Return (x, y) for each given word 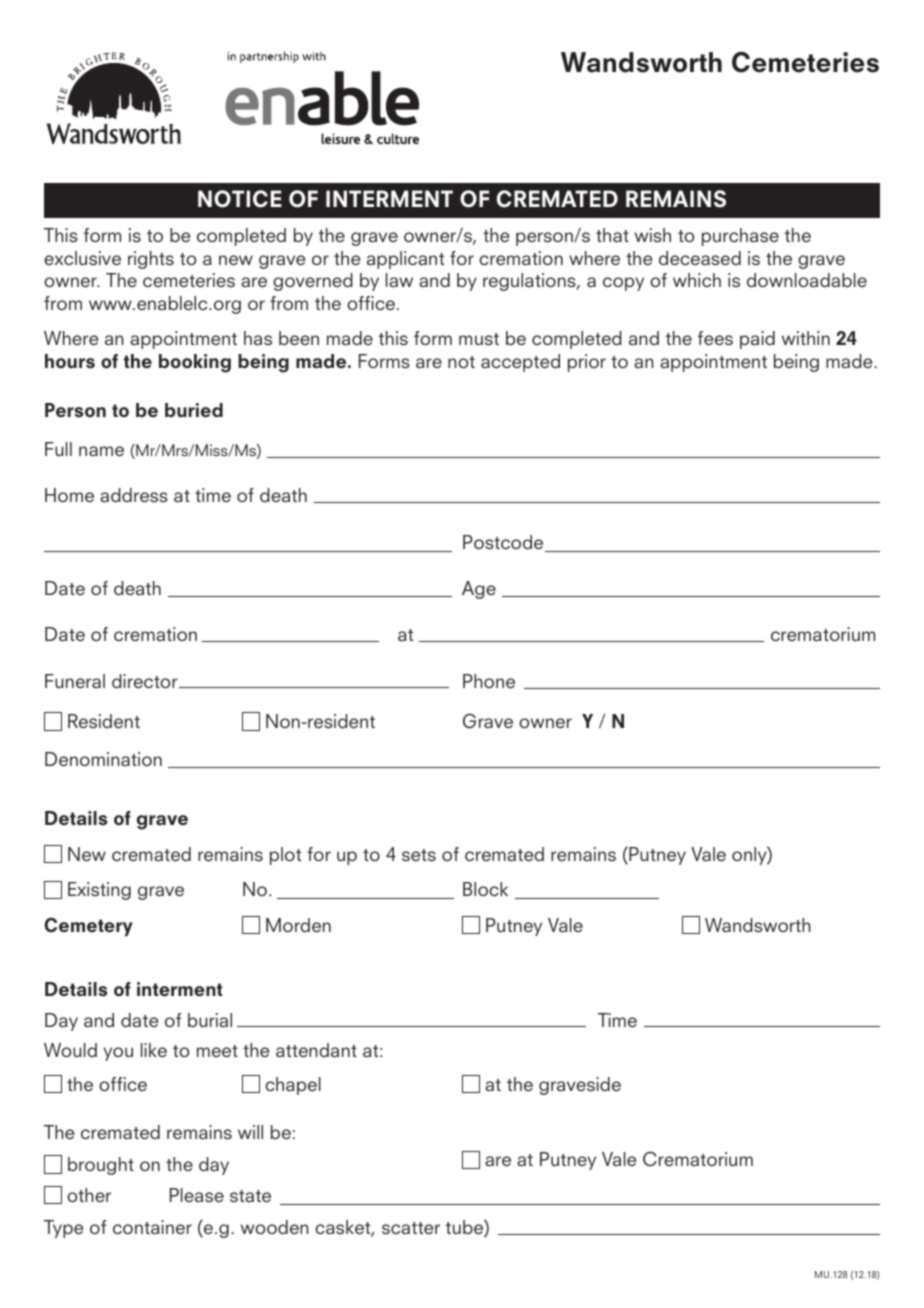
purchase (740, 237)
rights (151, 260)
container (152, 1227)
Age (479, 590)
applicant (405, 260)
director (146, 681)
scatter (411, 1228)
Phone (489, 681)
